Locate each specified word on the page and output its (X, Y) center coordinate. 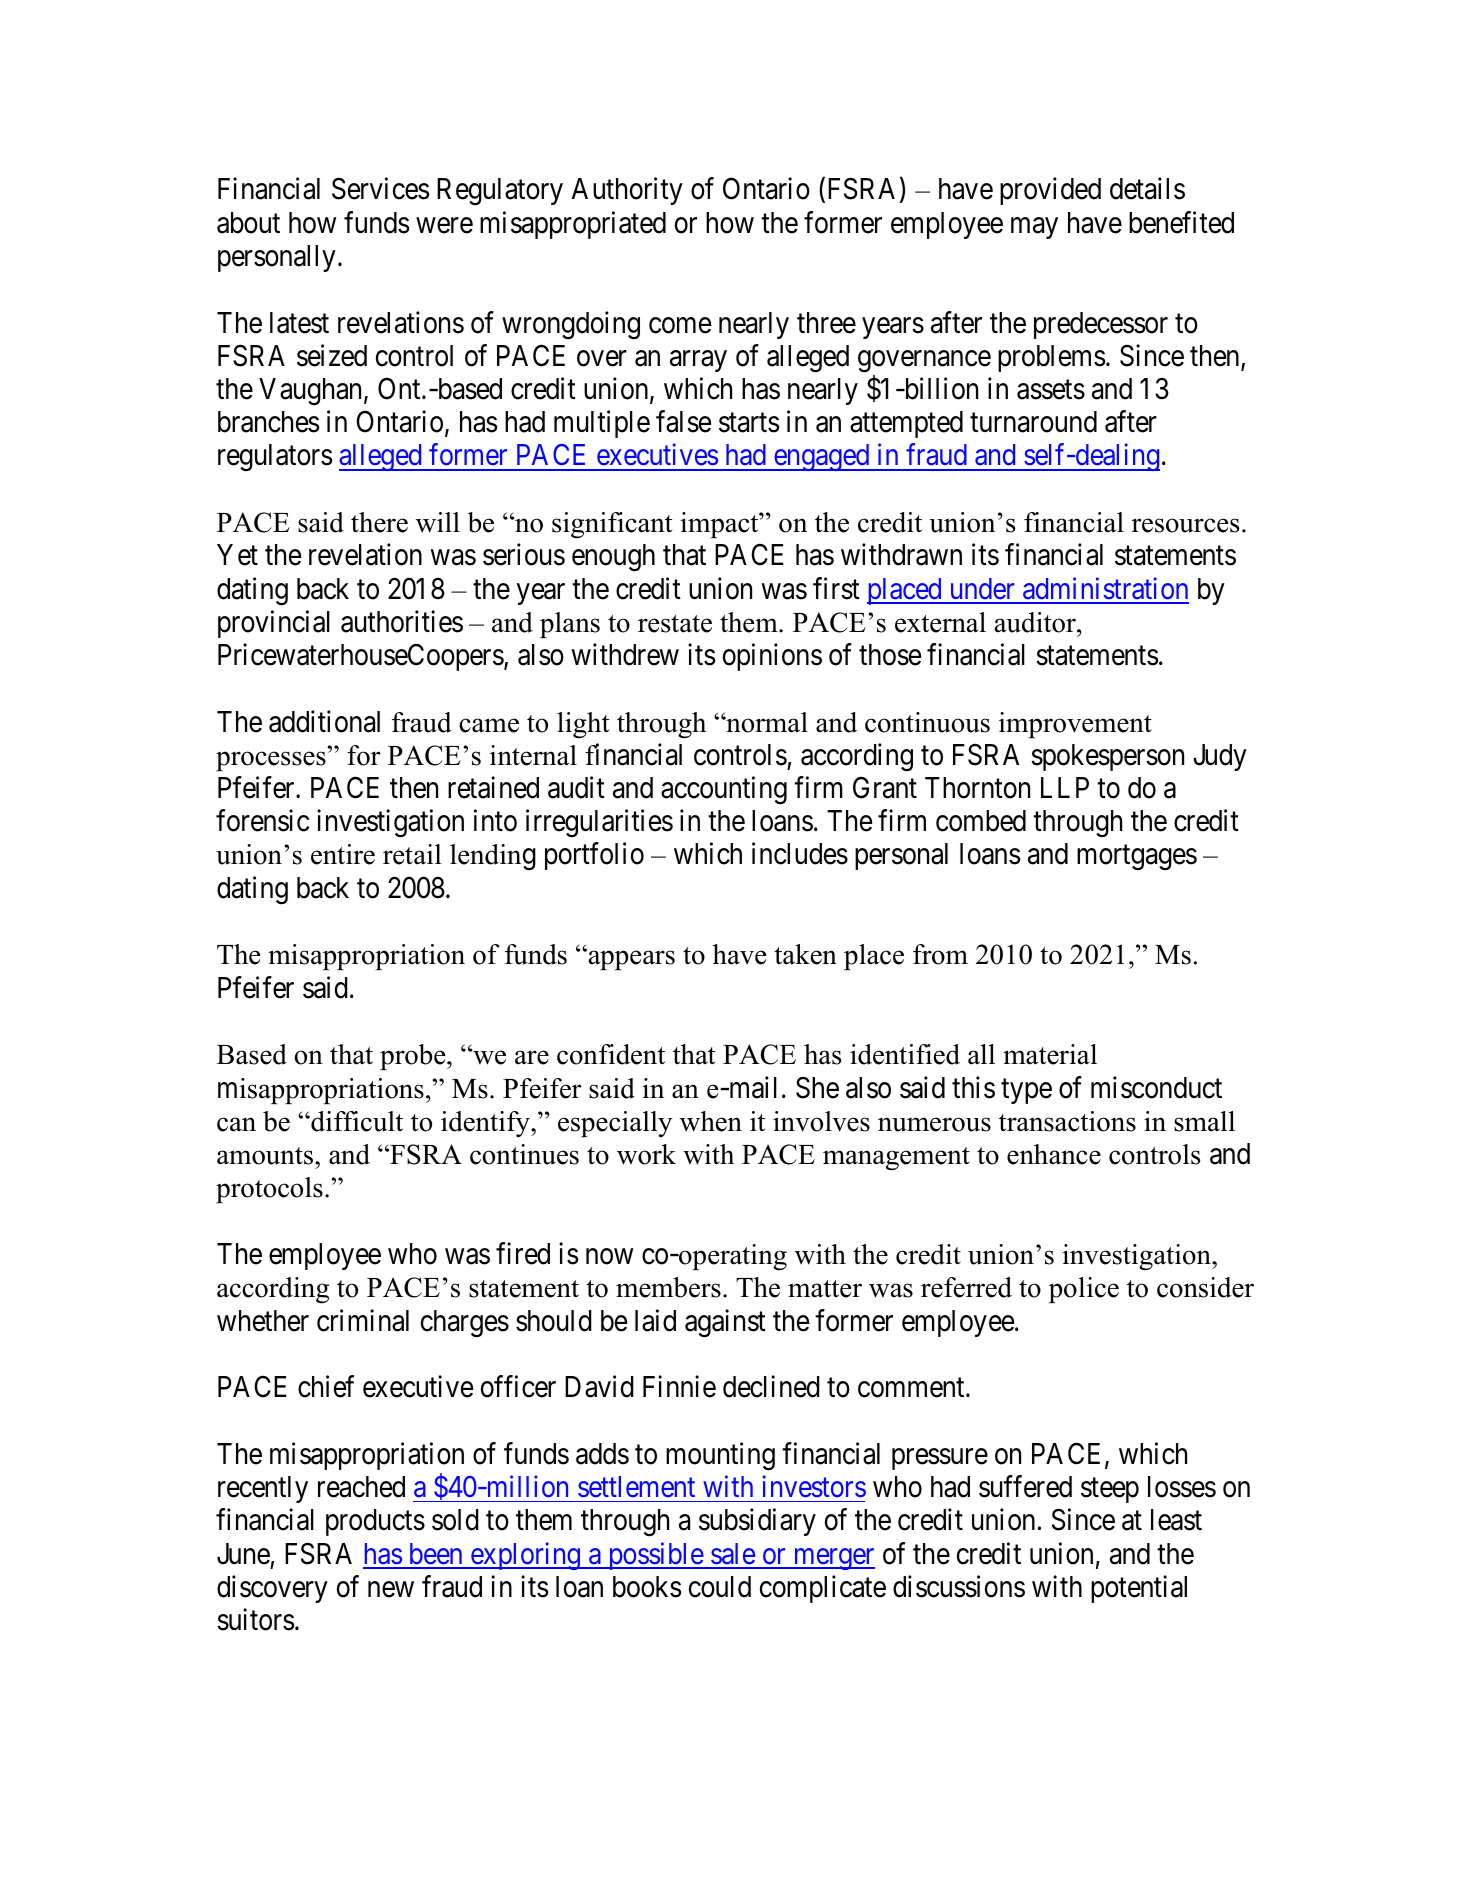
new (391, 1590)
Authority (627, 191)
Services (380, 189)
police (1084, 1290)
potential (1139, 1589)
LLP (1065, 787)
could (720, 1587)
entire (343, 854)
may (1034, 228)
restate (675, 624)
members (668, 1287)
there (379, 522)
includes (800, 854)
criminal (363, 1320)
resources (1185, 525)
